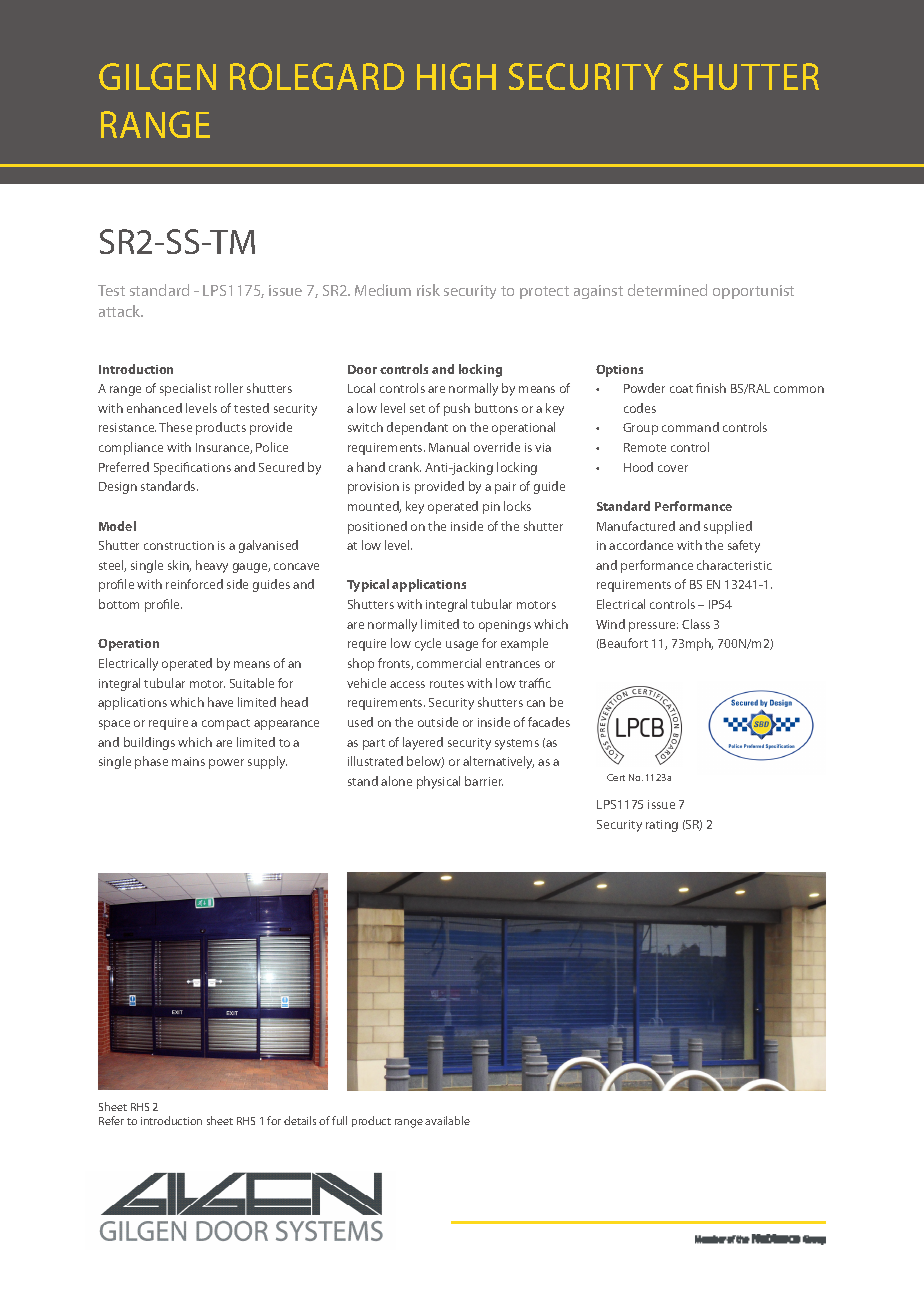 Image resolution: width=924 pixels, height=1297 pixels. What do you see at coordinates (339, 1120) in the screenshot?
I see `full` at bounding box center [339, 1120].
